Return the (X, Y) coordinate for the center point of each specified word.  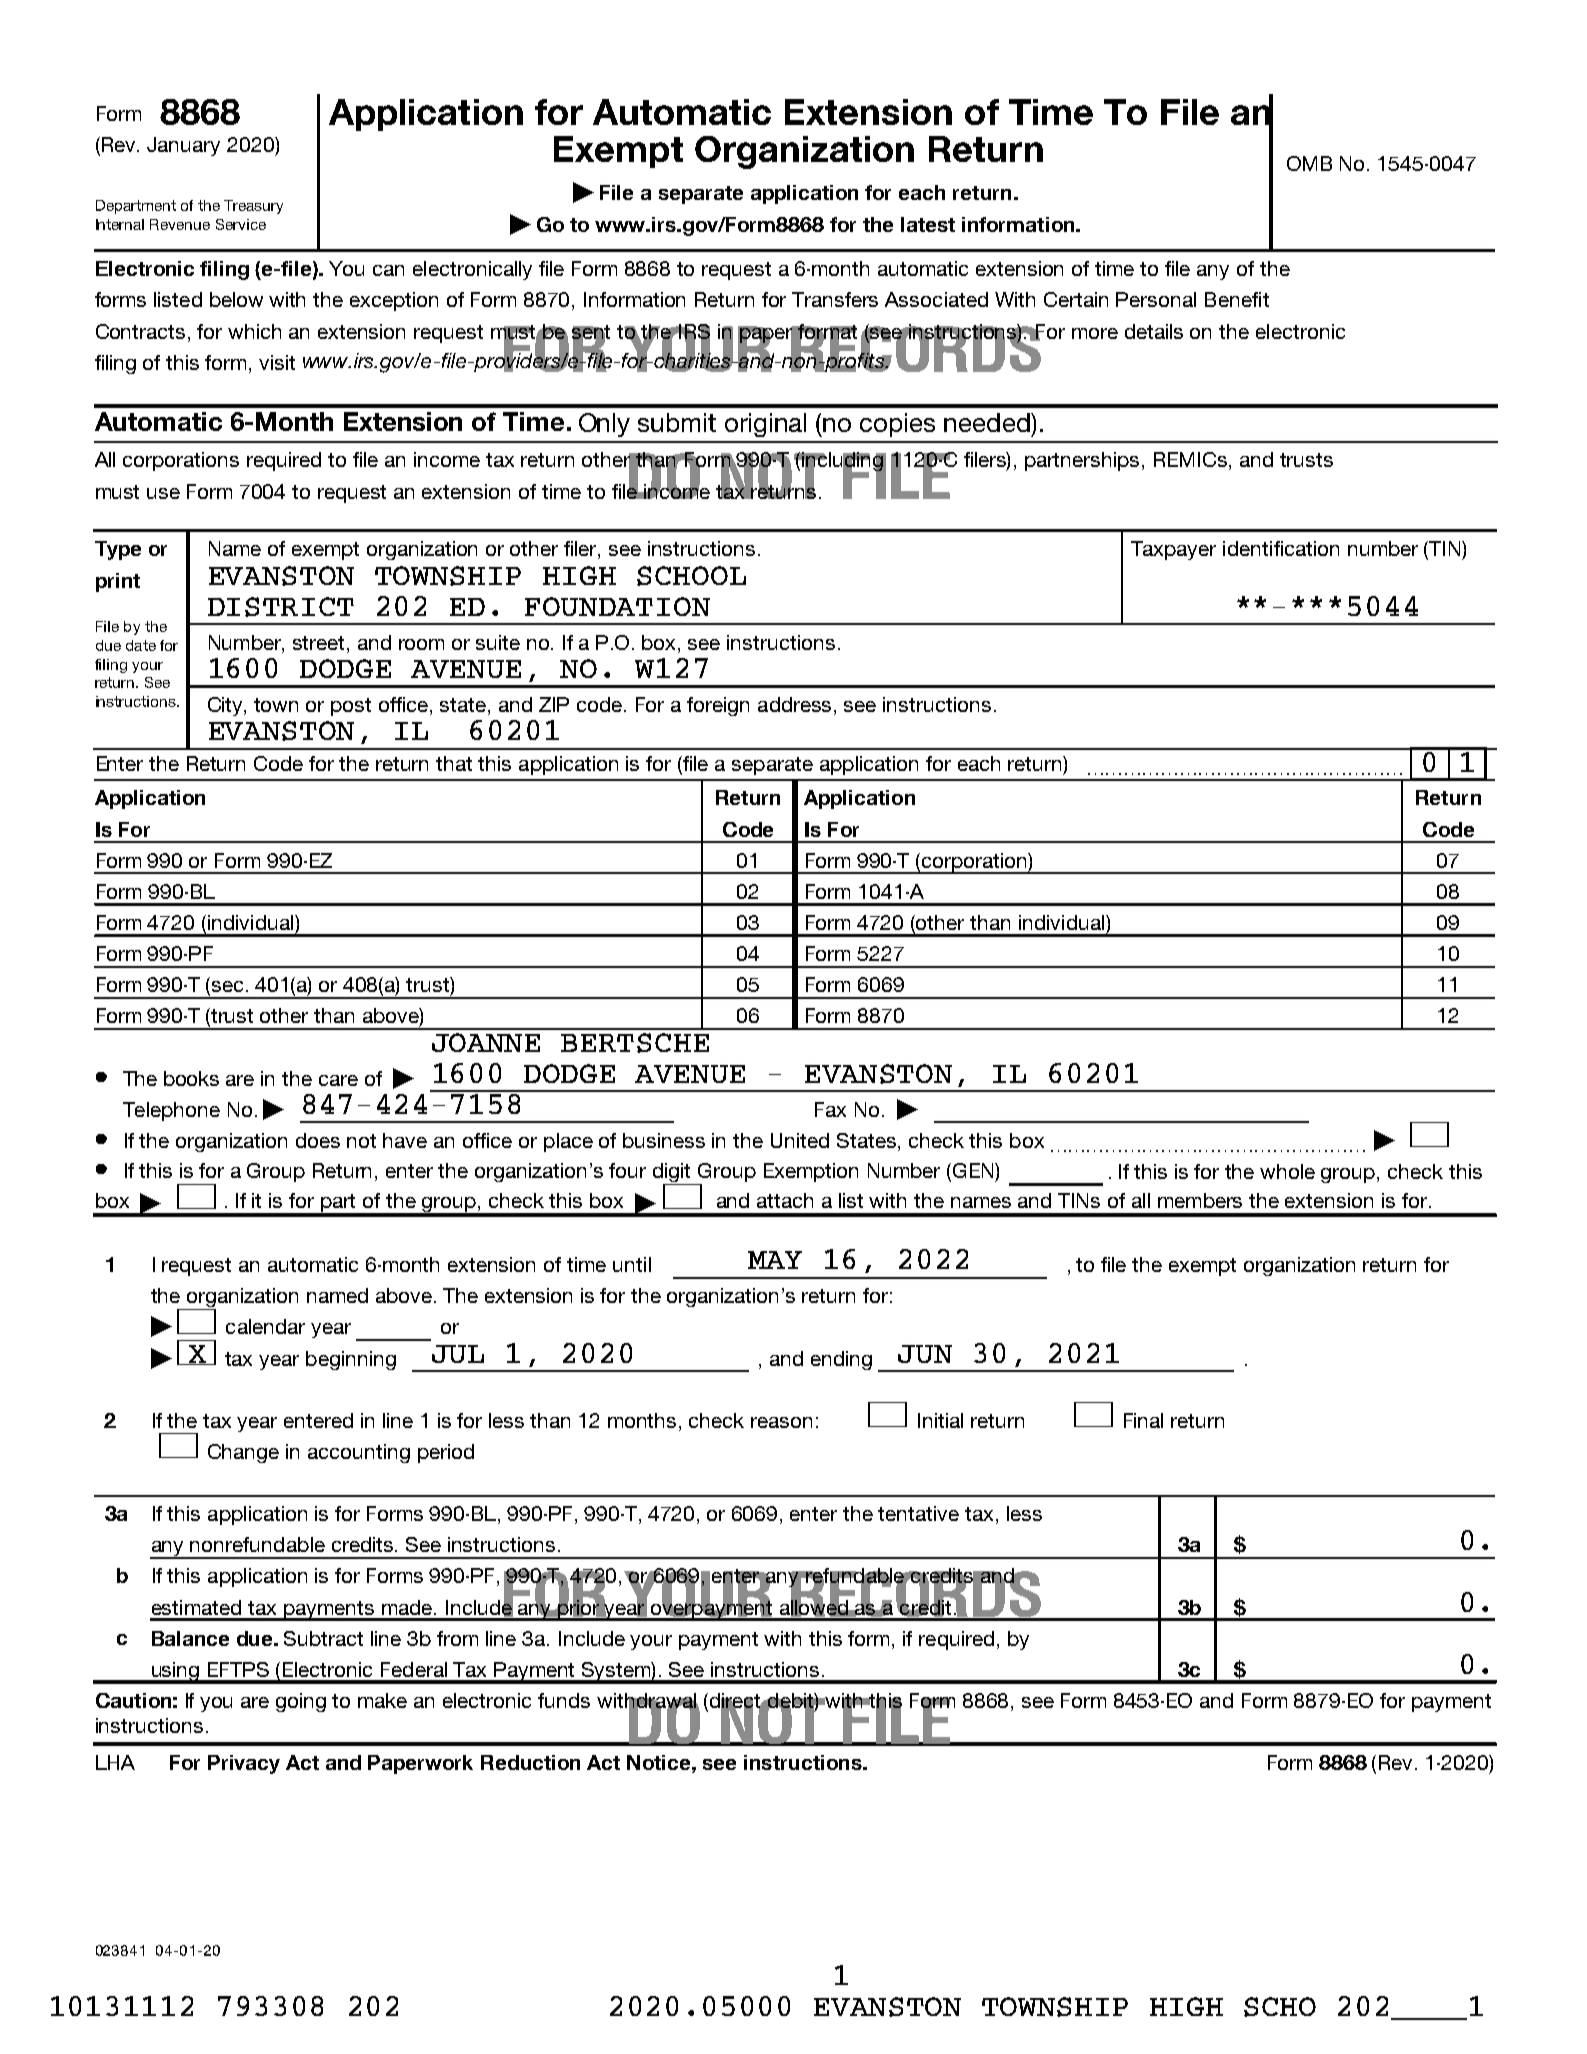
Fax (830, 1109)
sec (227, 986)
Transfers (835, 299)
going (301, 1702)
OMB (1309, 163)
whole (1287, 1171)
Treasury (253, 207)
